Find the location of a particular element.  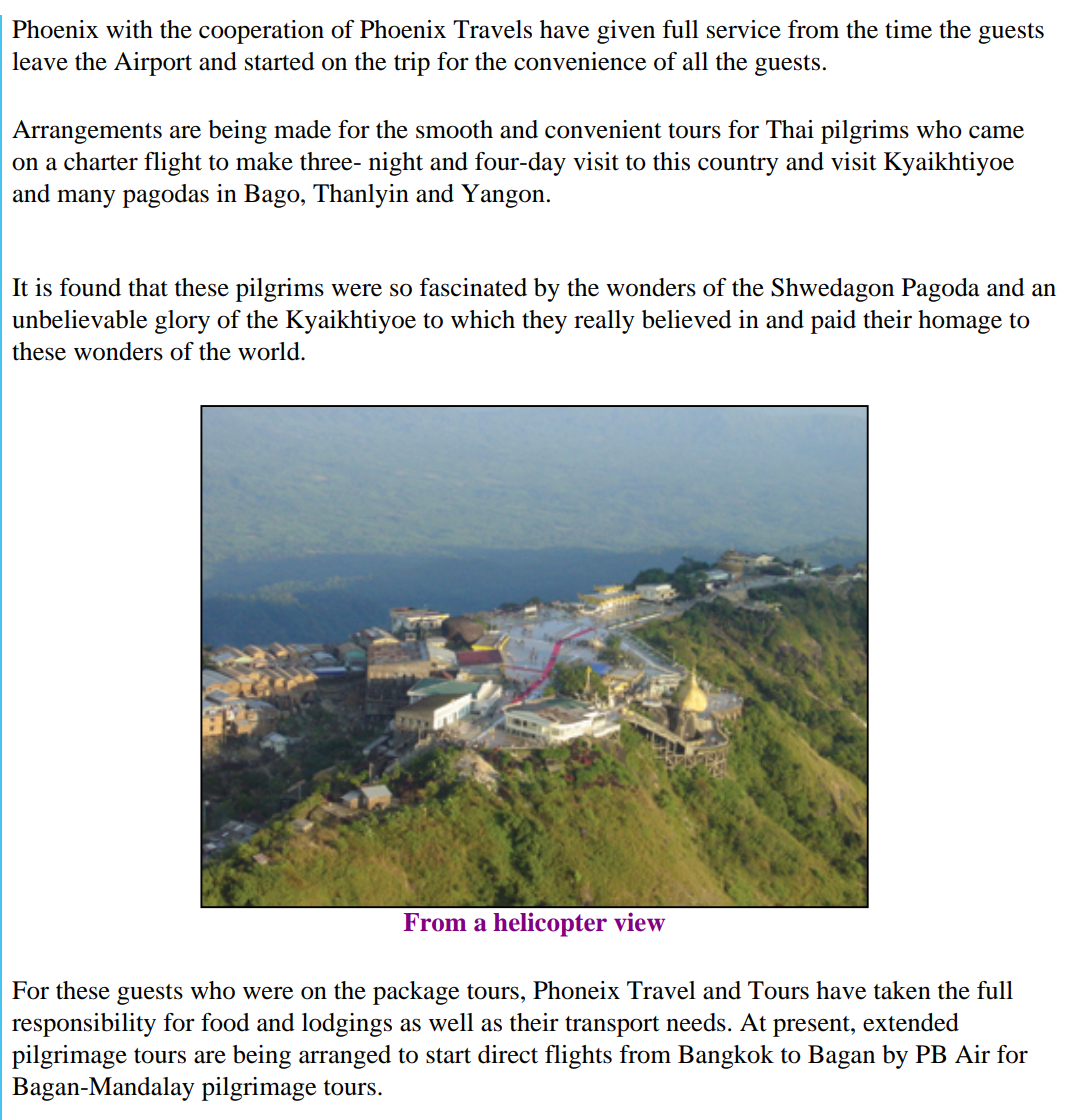

world is located at coordinates (270, 351).
